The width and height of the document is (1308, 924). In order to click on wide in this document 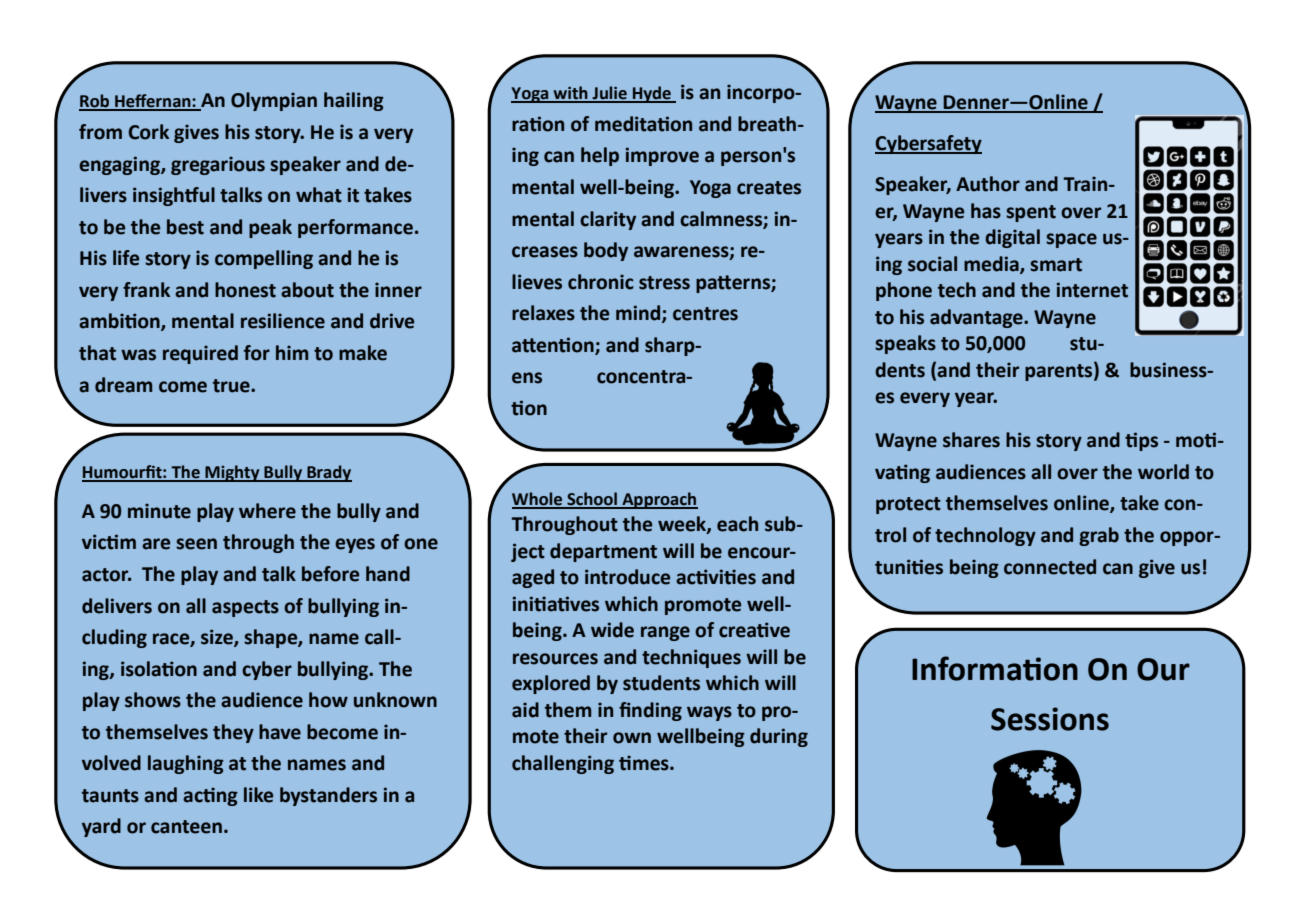, I will do `click(612, 630)`.
